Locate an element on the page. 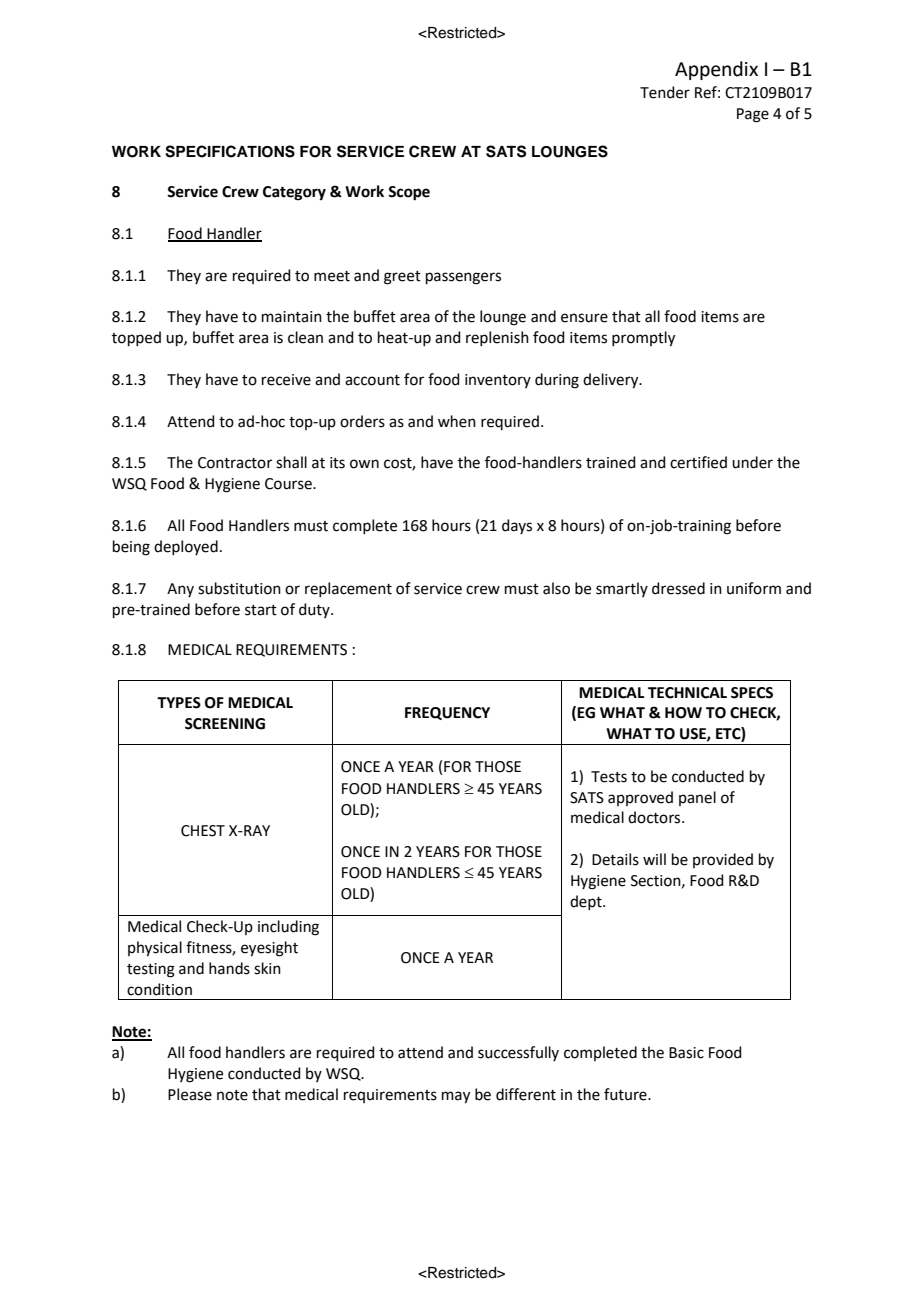 This image has height=1308, width=924. Please is located at coordinates (190, 1094).
